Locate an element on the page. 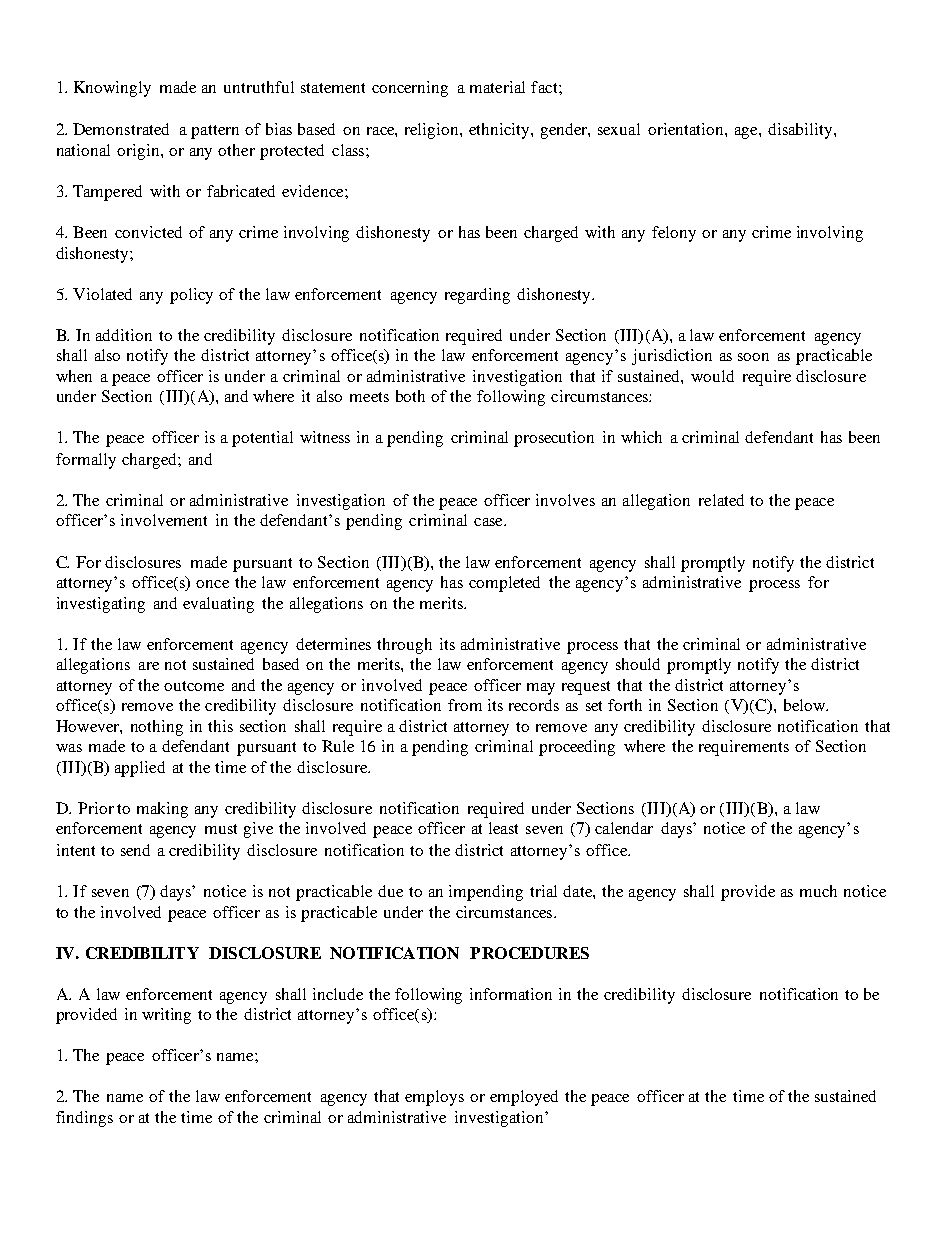 The height and width of the image is (1233, 952). religion is located at coordinates (433, 131).
